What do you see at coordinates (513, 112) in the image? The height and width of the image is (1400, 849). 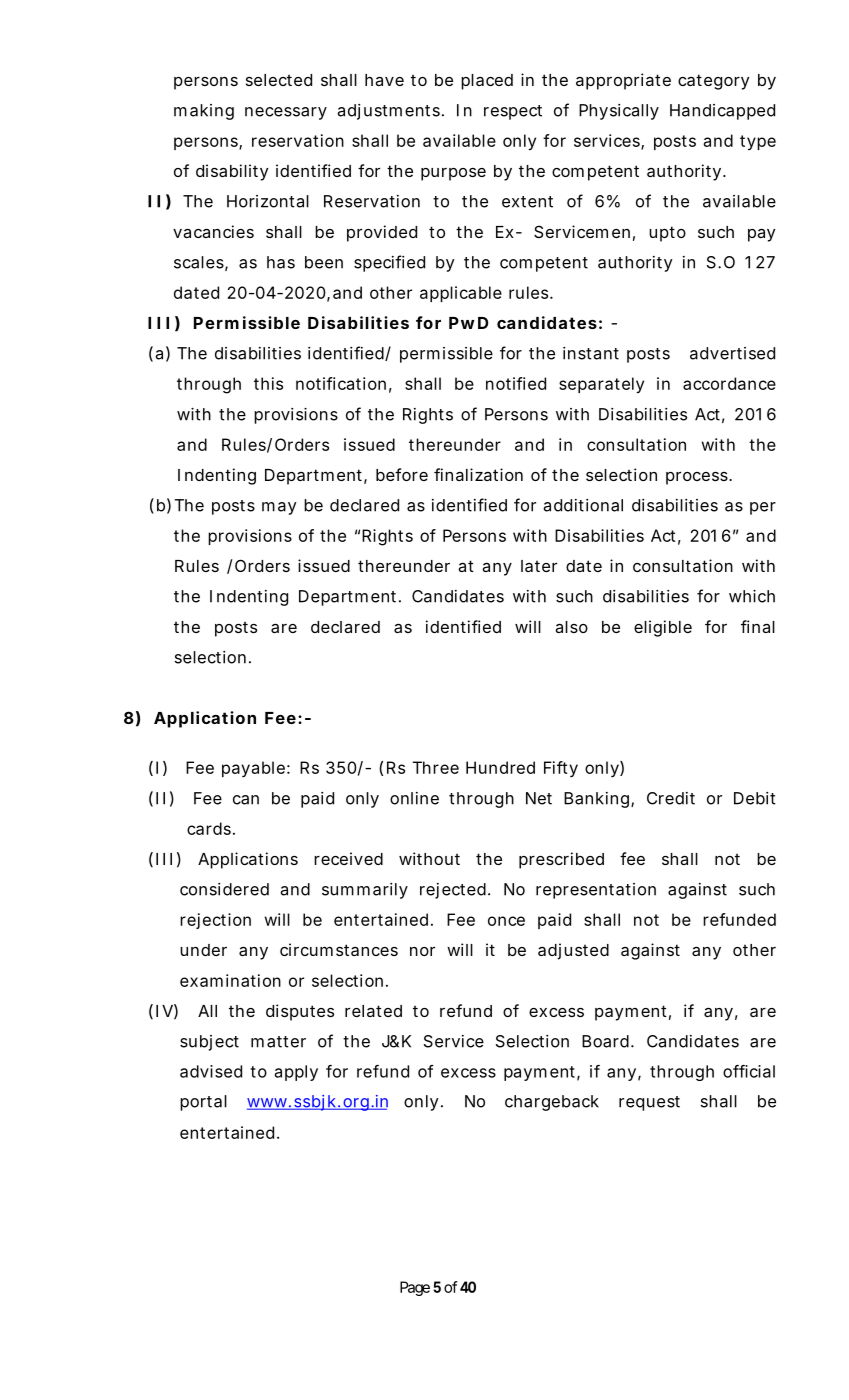 I see `respect` at bounding box center [513, 112].
